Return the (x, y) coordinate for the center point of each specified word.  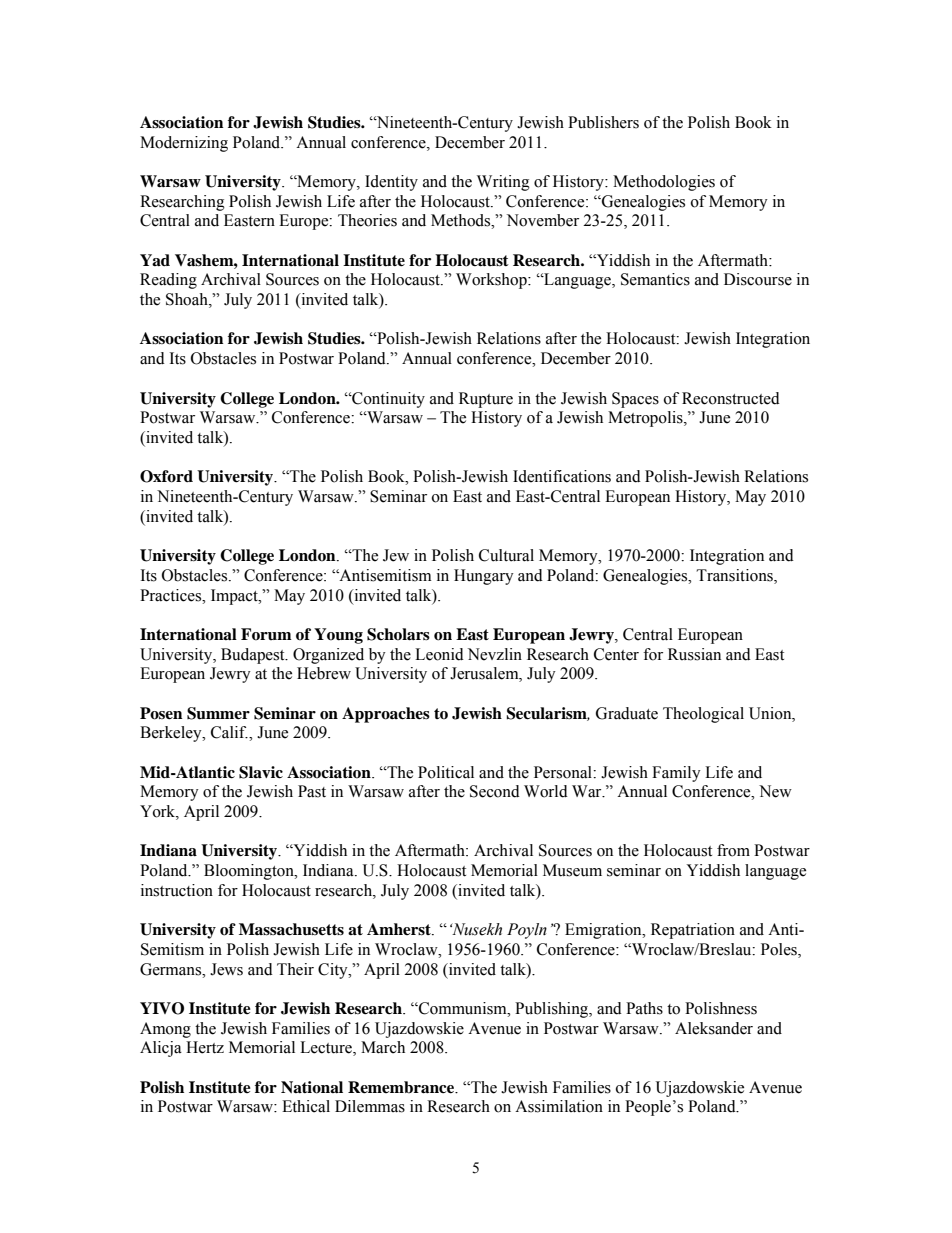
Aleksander (714, 1028)
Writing (503, 183)
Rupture (486, 400)
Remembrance (402, 1087)
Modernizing (184, 144)
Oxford (166, 476)
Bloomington (250, 872)
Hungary (484, 577)
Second (495, 791)
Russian (694, 654)
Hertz (205, 1047)
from (733, 850)
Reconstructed (731, 398)
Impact (235, 597)
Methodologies (664, 183)
